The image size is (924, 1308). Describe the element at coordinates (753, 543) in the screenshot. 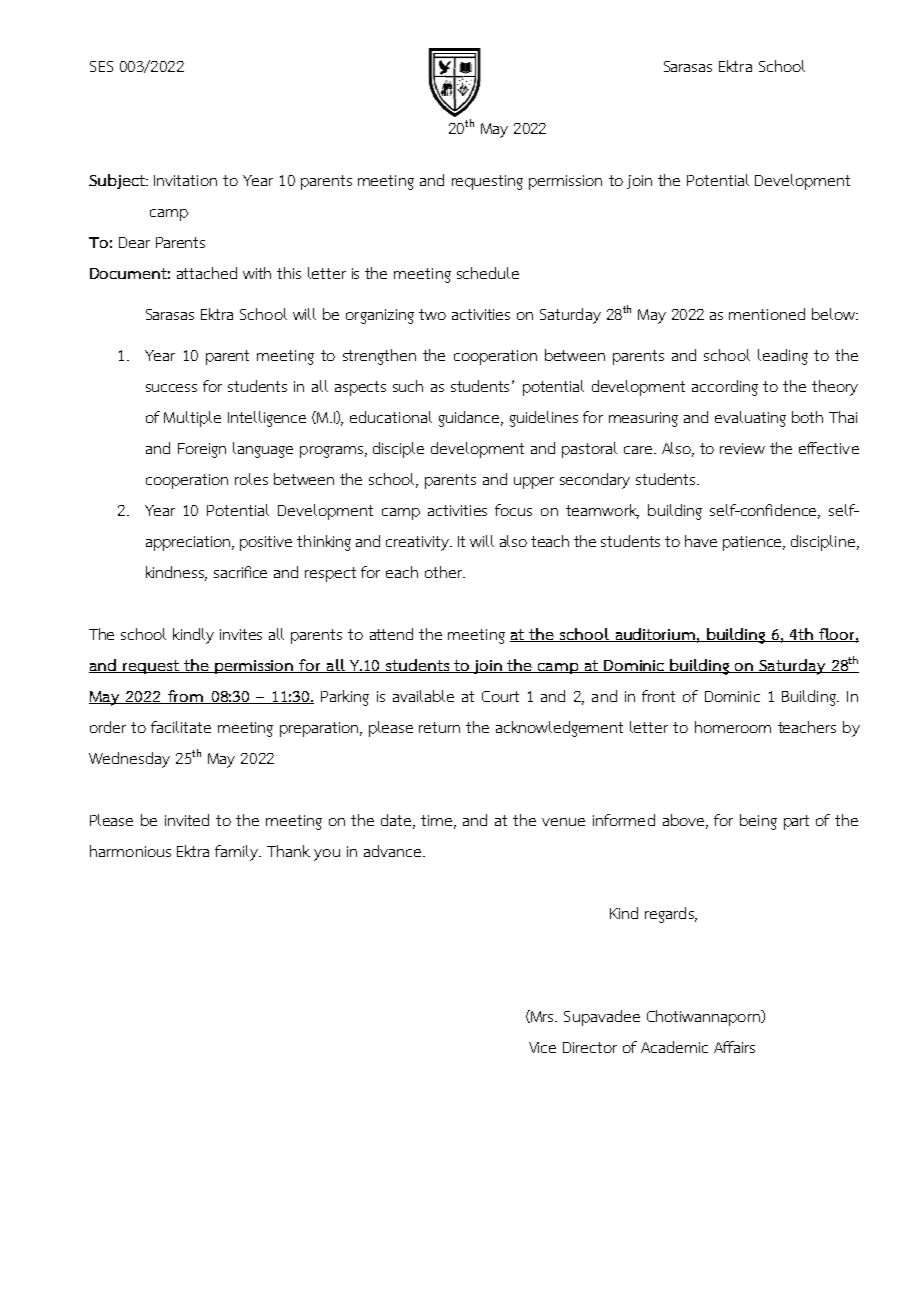

I see `patience` at that location.
